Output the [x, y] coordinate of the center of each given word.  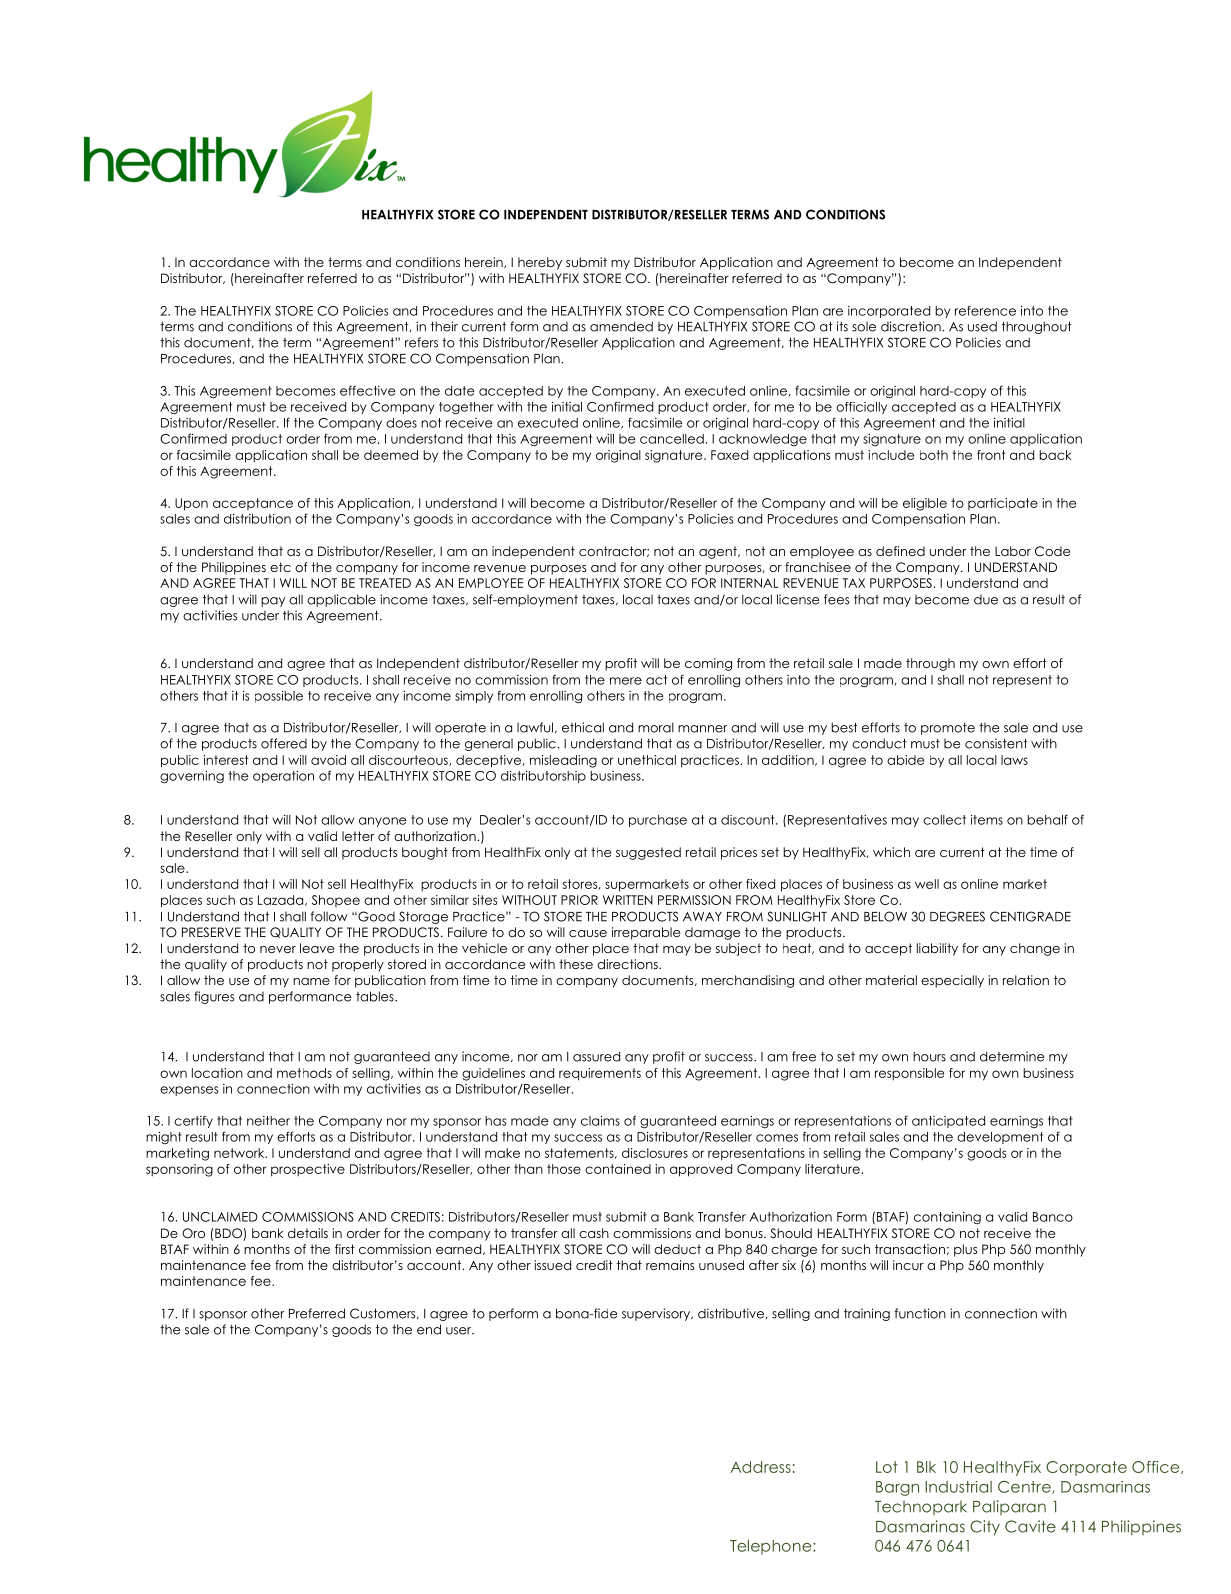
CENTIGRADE [1030, 916]
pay [273, 602]
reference [985, 310]
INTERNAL [750, 583]
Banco [1053, 1217]
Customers [384, 1313]
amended [621, 326]
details [308, 1233]
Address [760, 1467]
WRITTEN [628, 900]
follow [329, 916]
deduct [677, 1249]
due [986, 600]
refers [421, 342]
